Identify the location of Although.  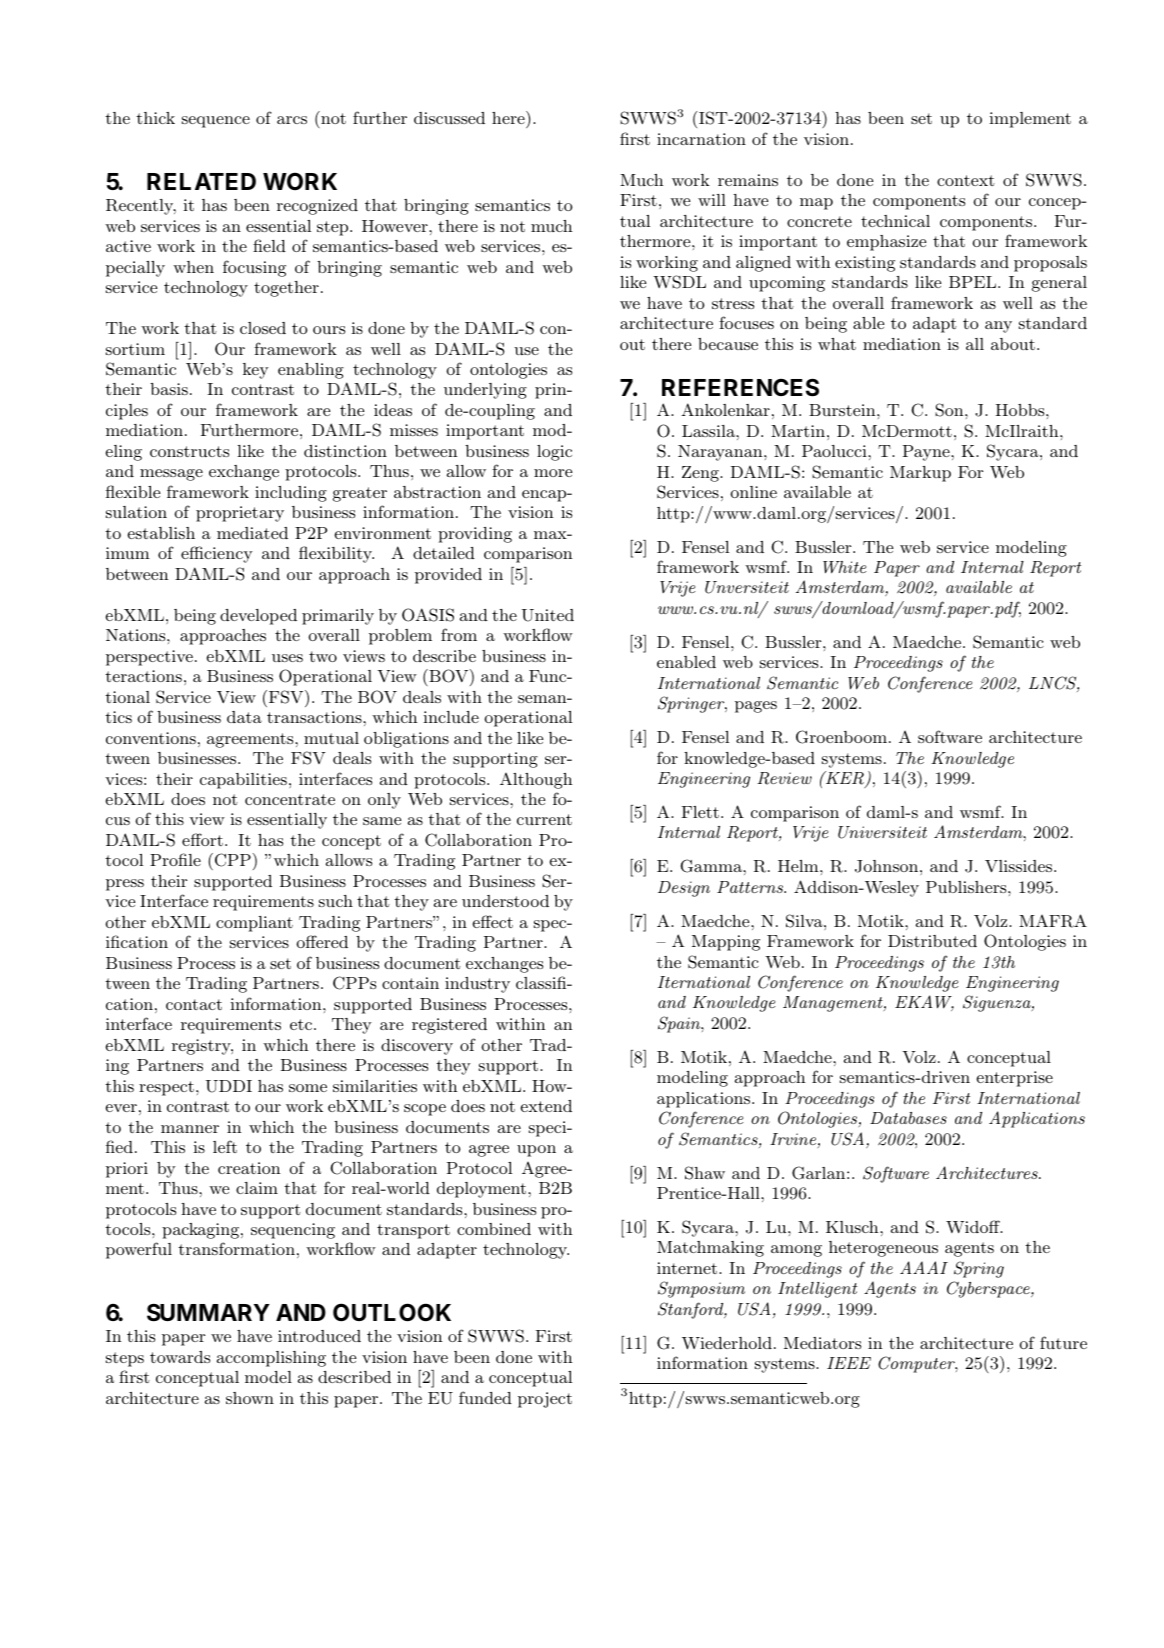
(536, 781).
